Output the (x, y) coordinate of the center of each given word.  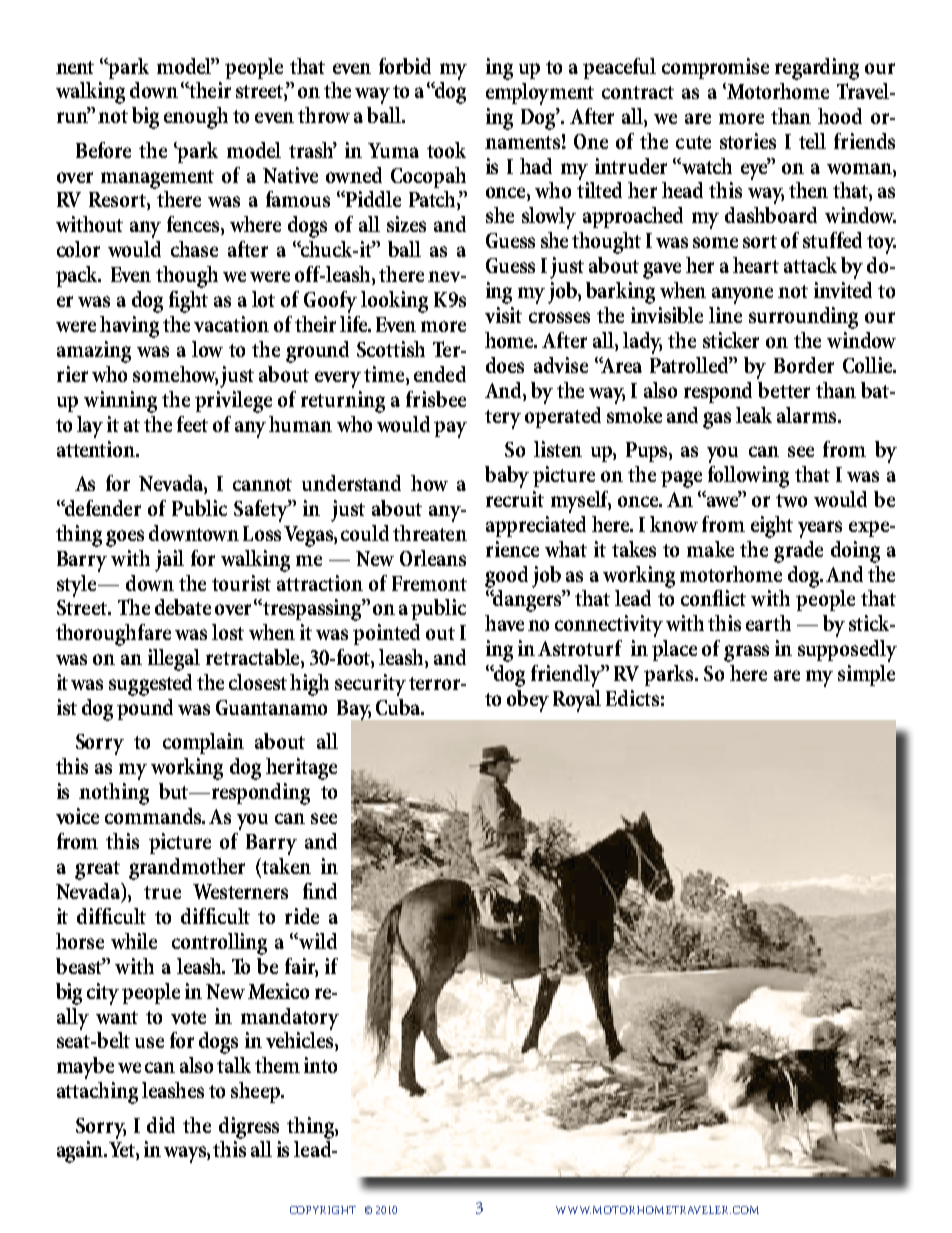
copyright (323, 1210)
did (161, 1125)
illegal (174, 660)
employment (540, 94)
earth (768, 623)
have (504, 623)
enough (196, 118)
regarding (817, 69)
